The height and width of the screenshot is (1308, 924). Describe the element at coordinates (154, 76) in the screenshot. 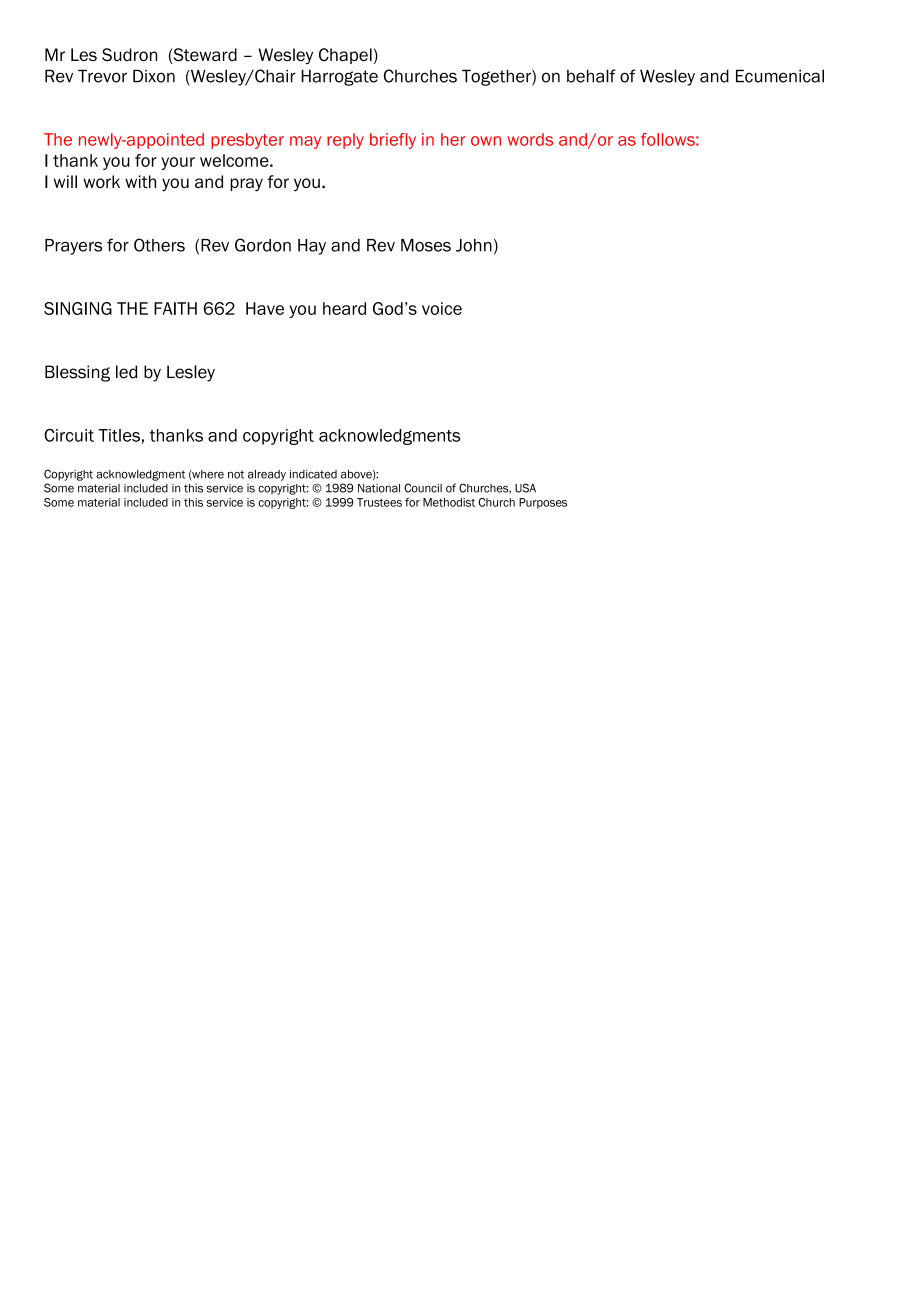

I see `Dixon` at that location.
